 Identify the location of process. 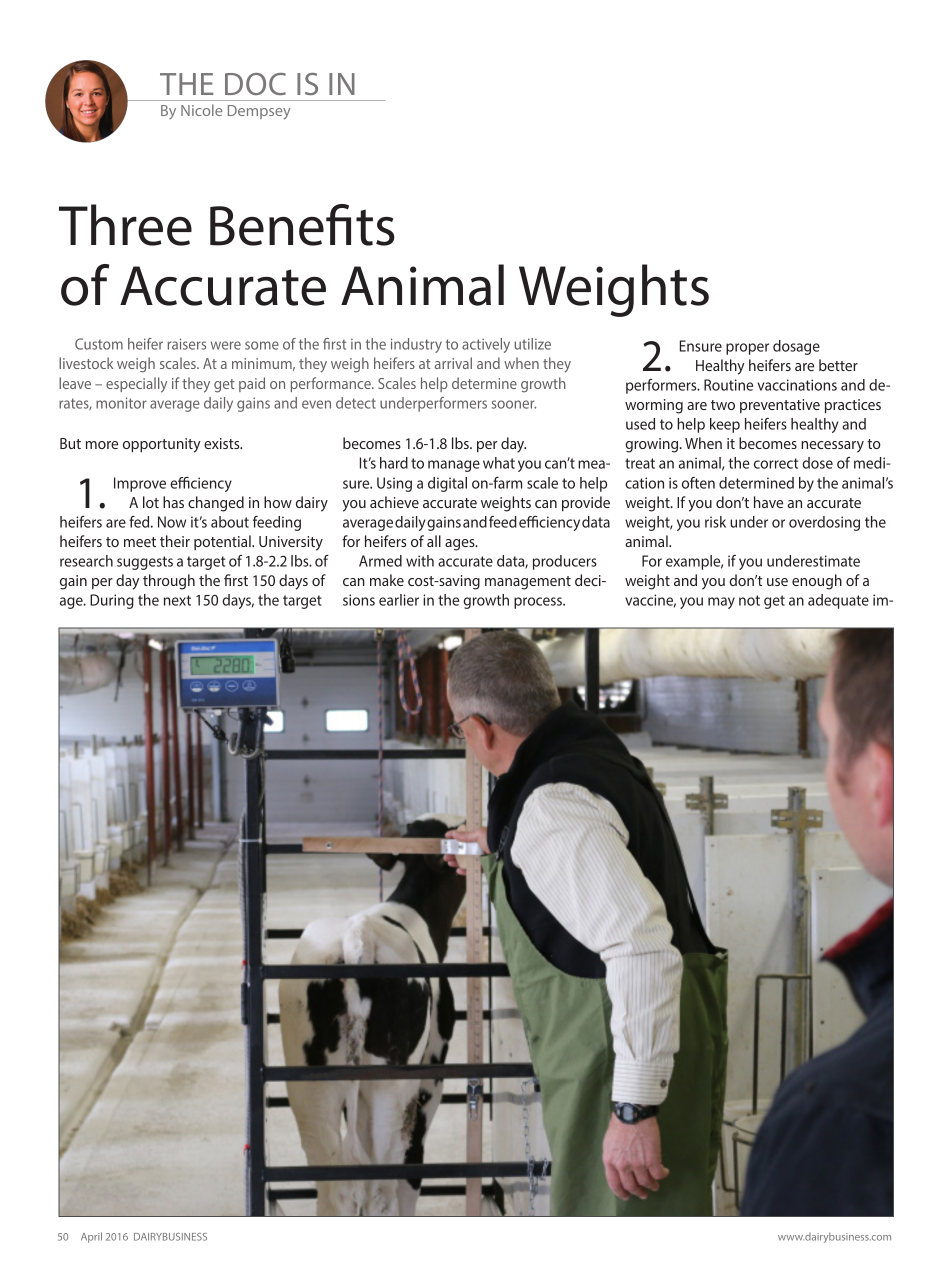
(539, 603).
